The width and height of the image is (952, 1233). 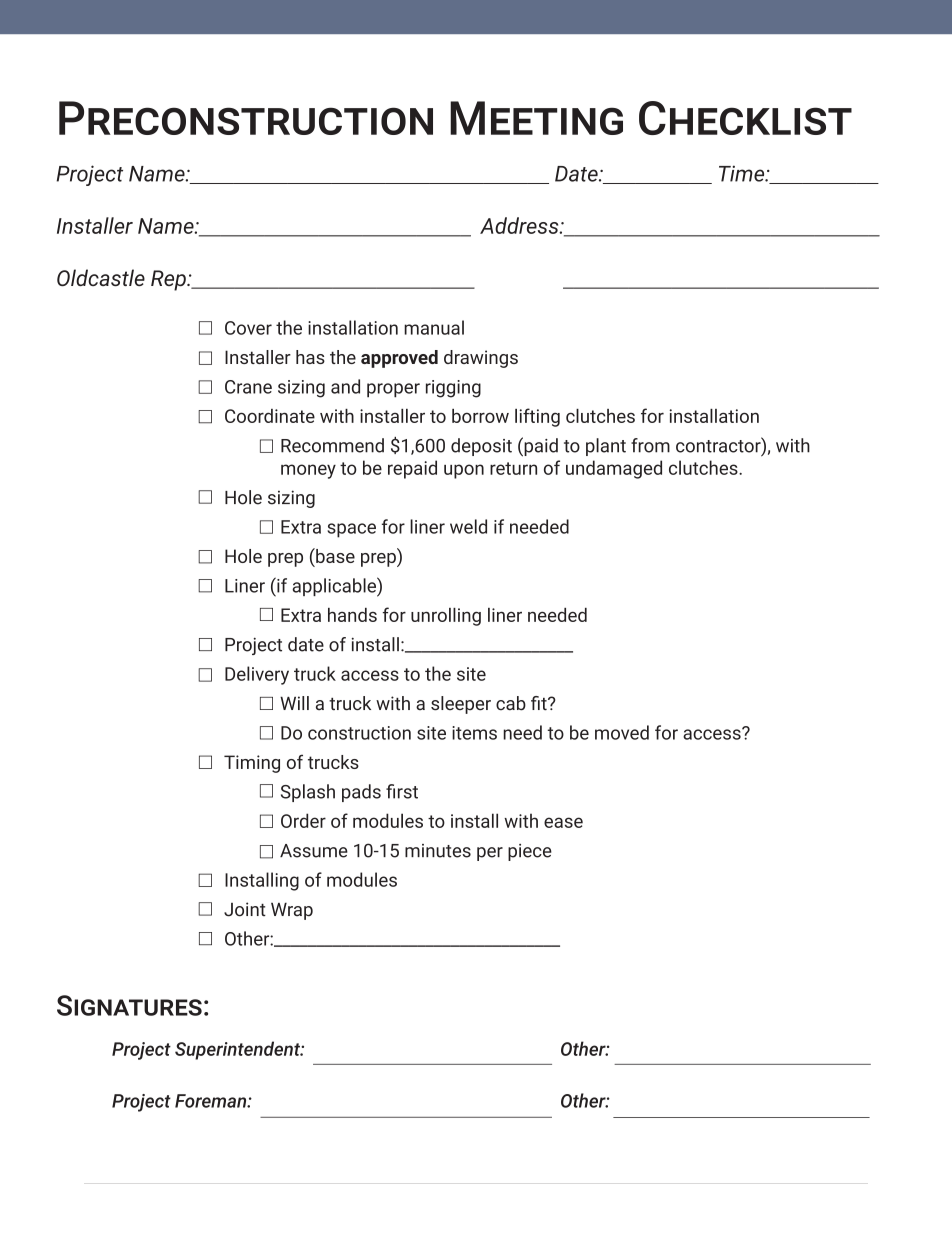 I want to click on moved, so click(x=622, y=732).
